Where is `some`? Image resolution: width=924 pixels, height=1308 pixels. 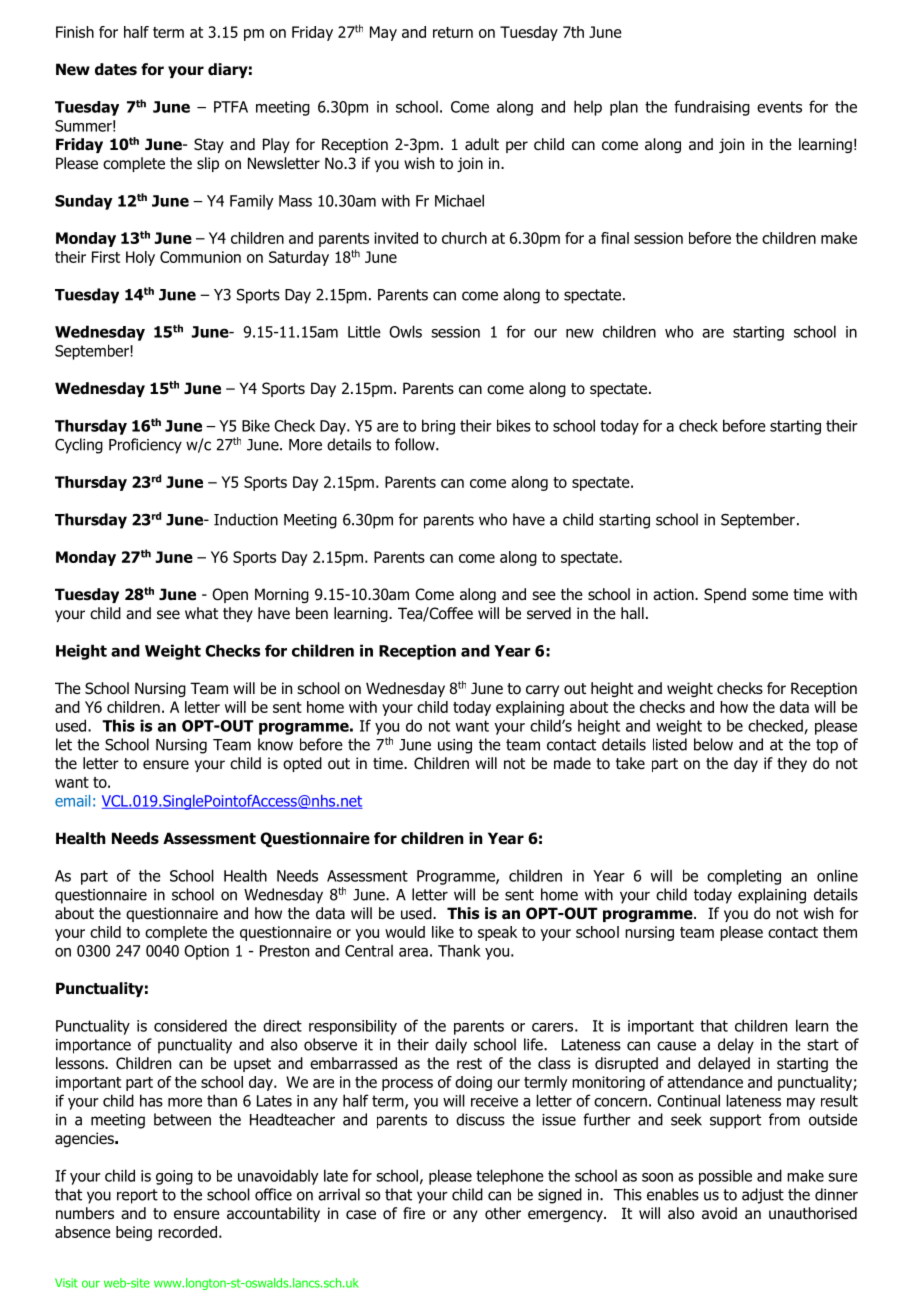
some is located at coordinates (770, 596).
